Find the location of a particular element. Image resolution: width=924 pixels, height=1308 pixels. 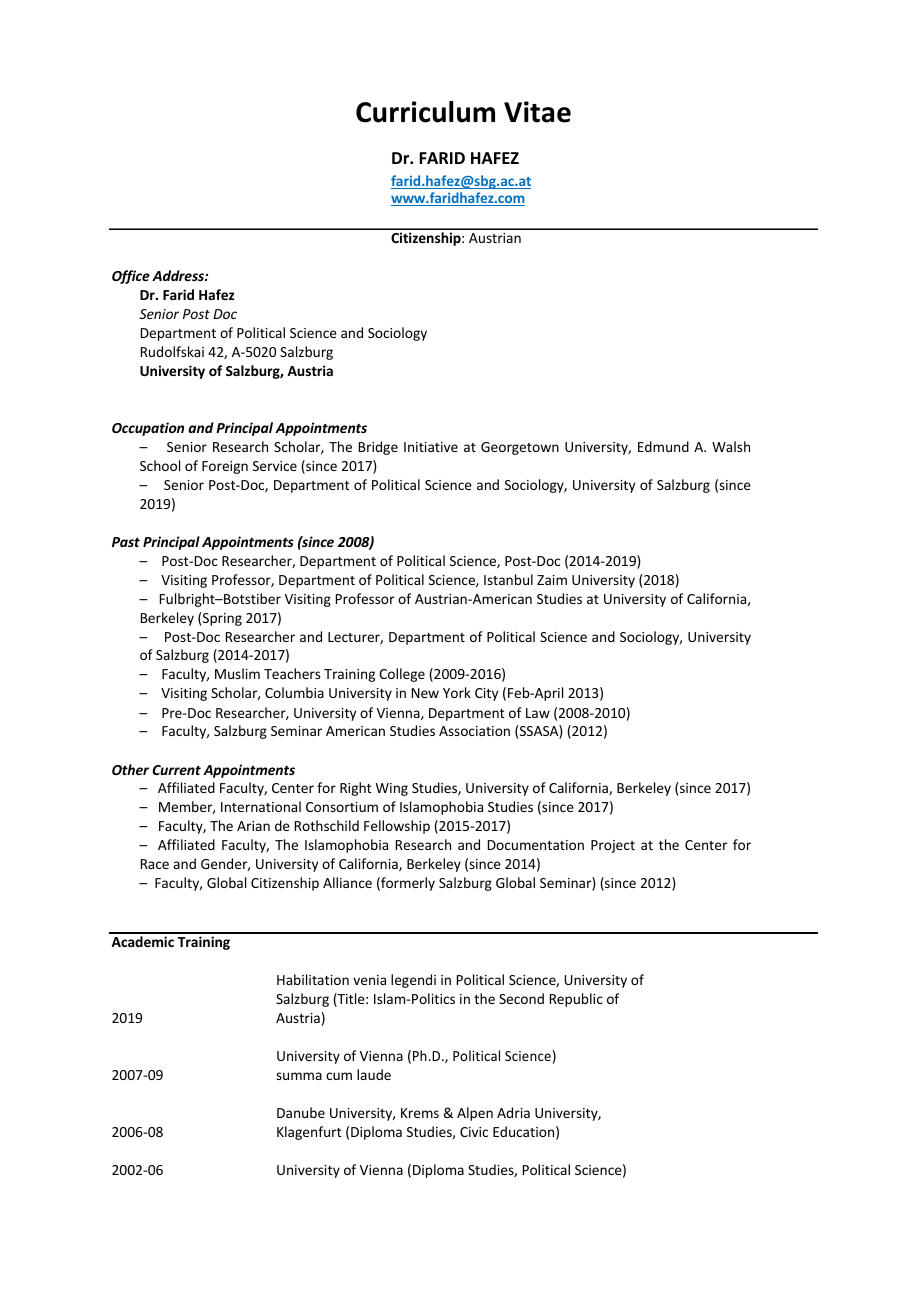

Vitae is located at coordinates (537, 112).
